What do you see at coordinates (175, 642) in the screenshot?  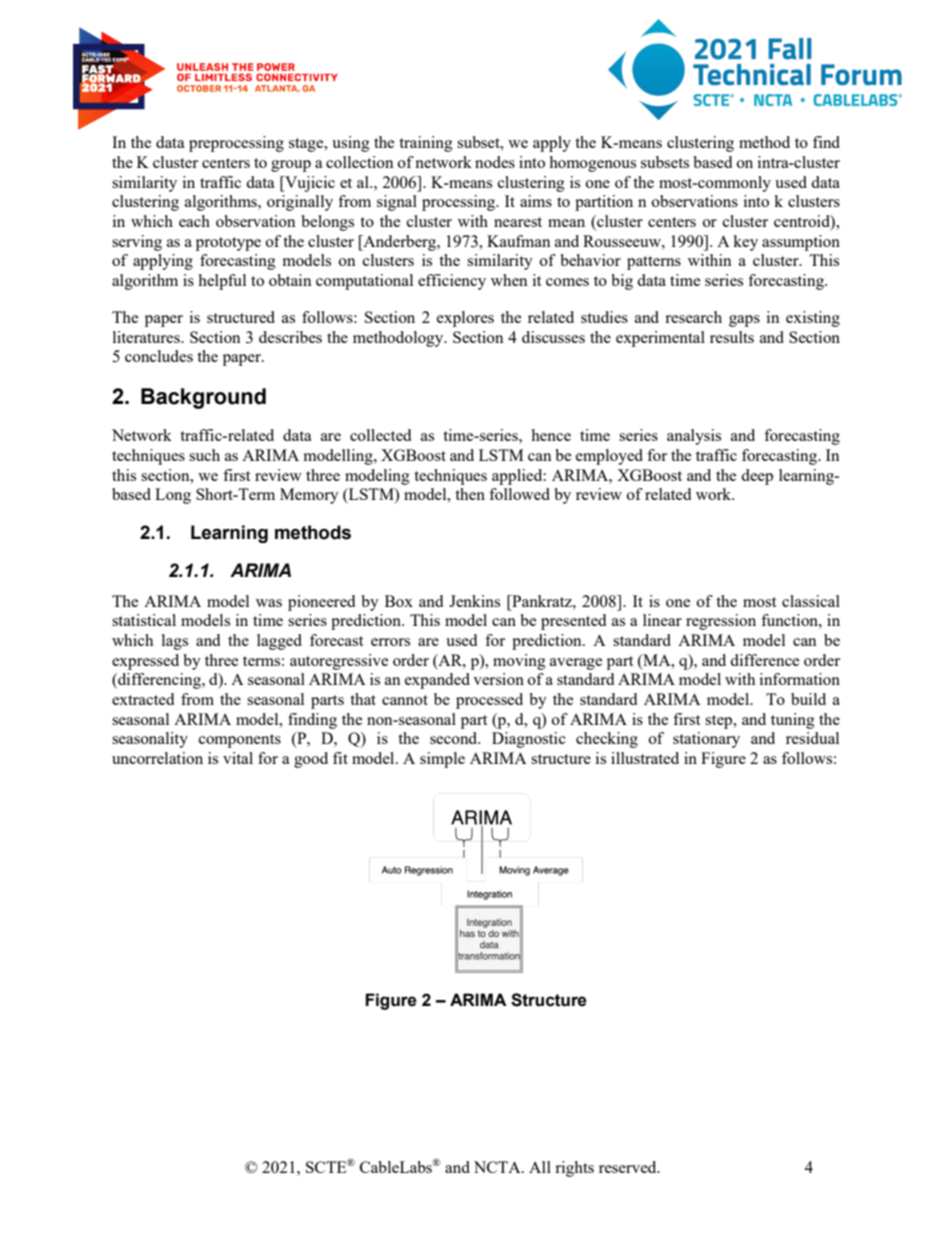 I see `lags` at bounding box center [175, 642].
